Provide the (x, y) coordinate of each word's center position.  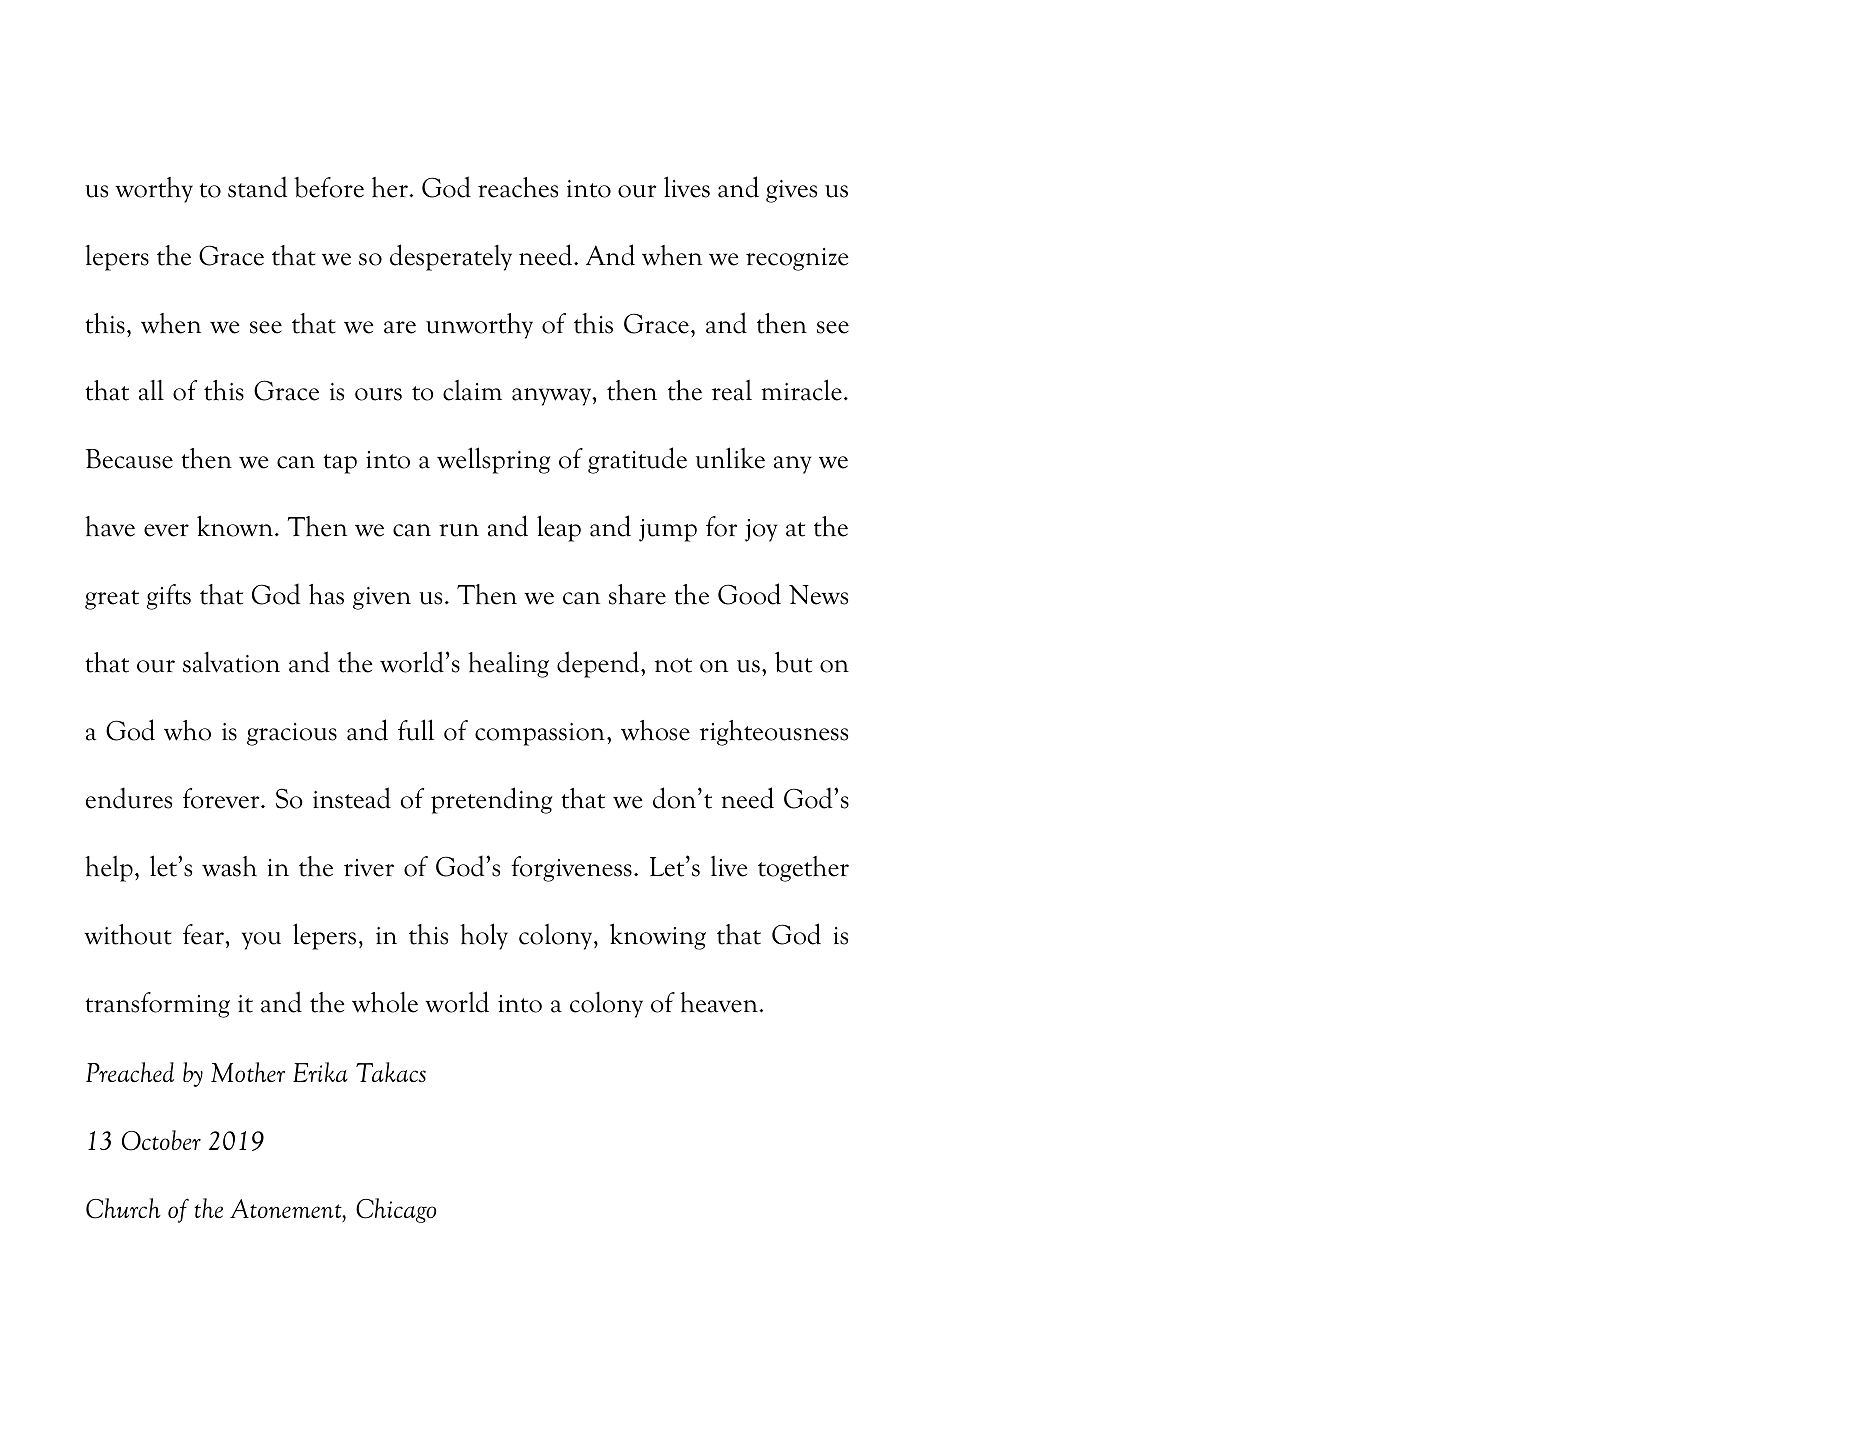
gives (791, 191)
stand (257, 187)
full (416, 730)
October (161, 1140)
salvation (231, 662)
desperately (451, 257)
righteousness (774, 733)
